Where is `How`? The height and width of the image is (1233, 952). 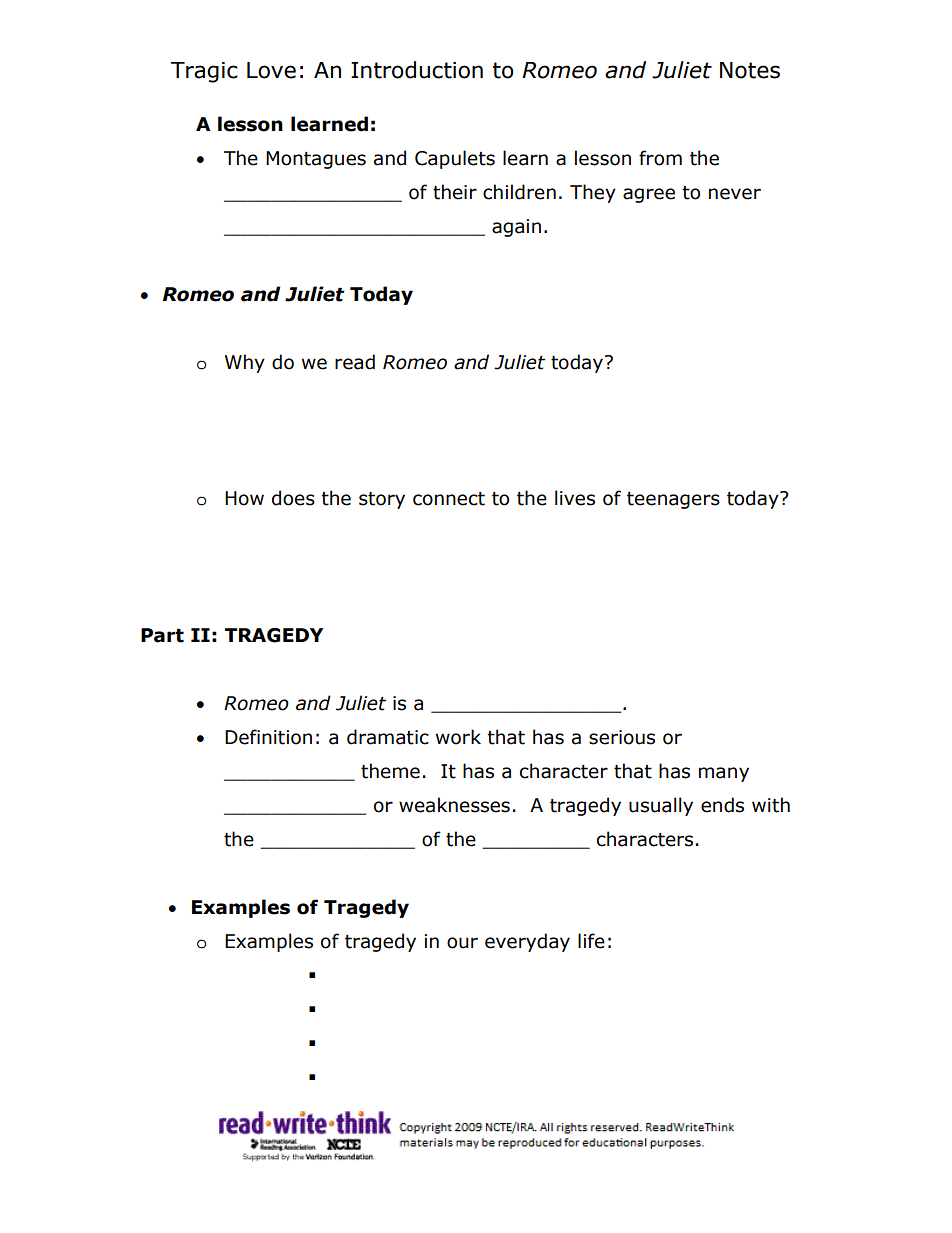 How is located at coordinates (244, 498).
